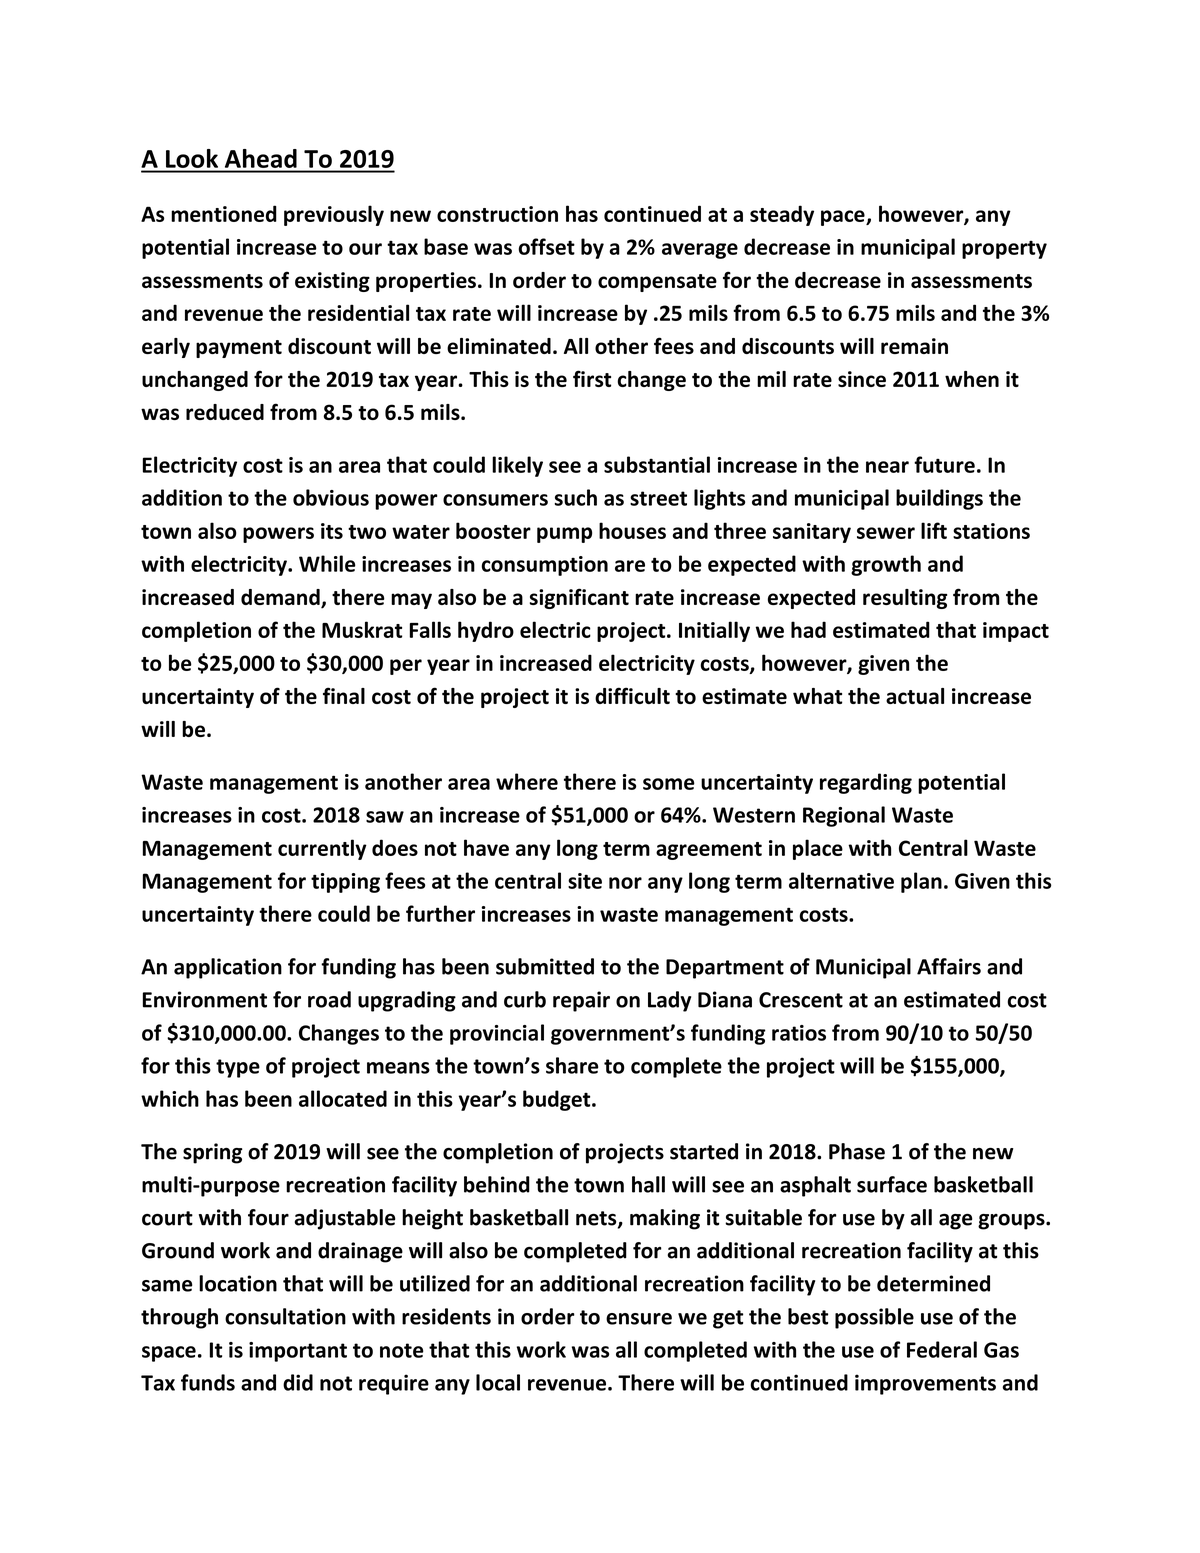  I want to click on mentioned, so click(224, 213).
